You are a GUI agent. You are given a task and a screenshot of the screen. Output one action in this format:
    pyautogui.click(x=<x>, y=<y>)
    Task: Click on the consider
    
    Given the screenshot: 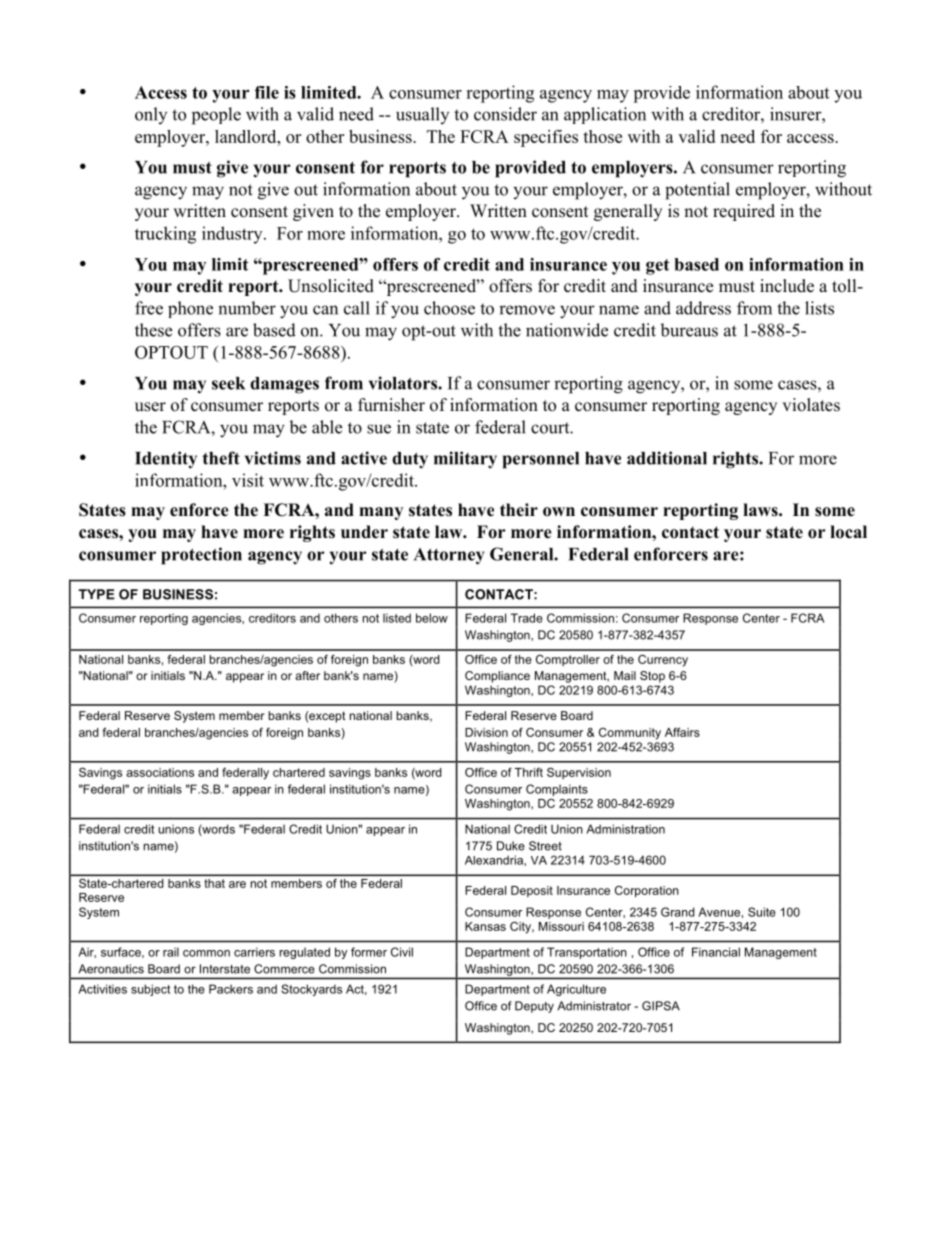 What is the action you would take?
    pyautogui.click(x=505, y=114)
